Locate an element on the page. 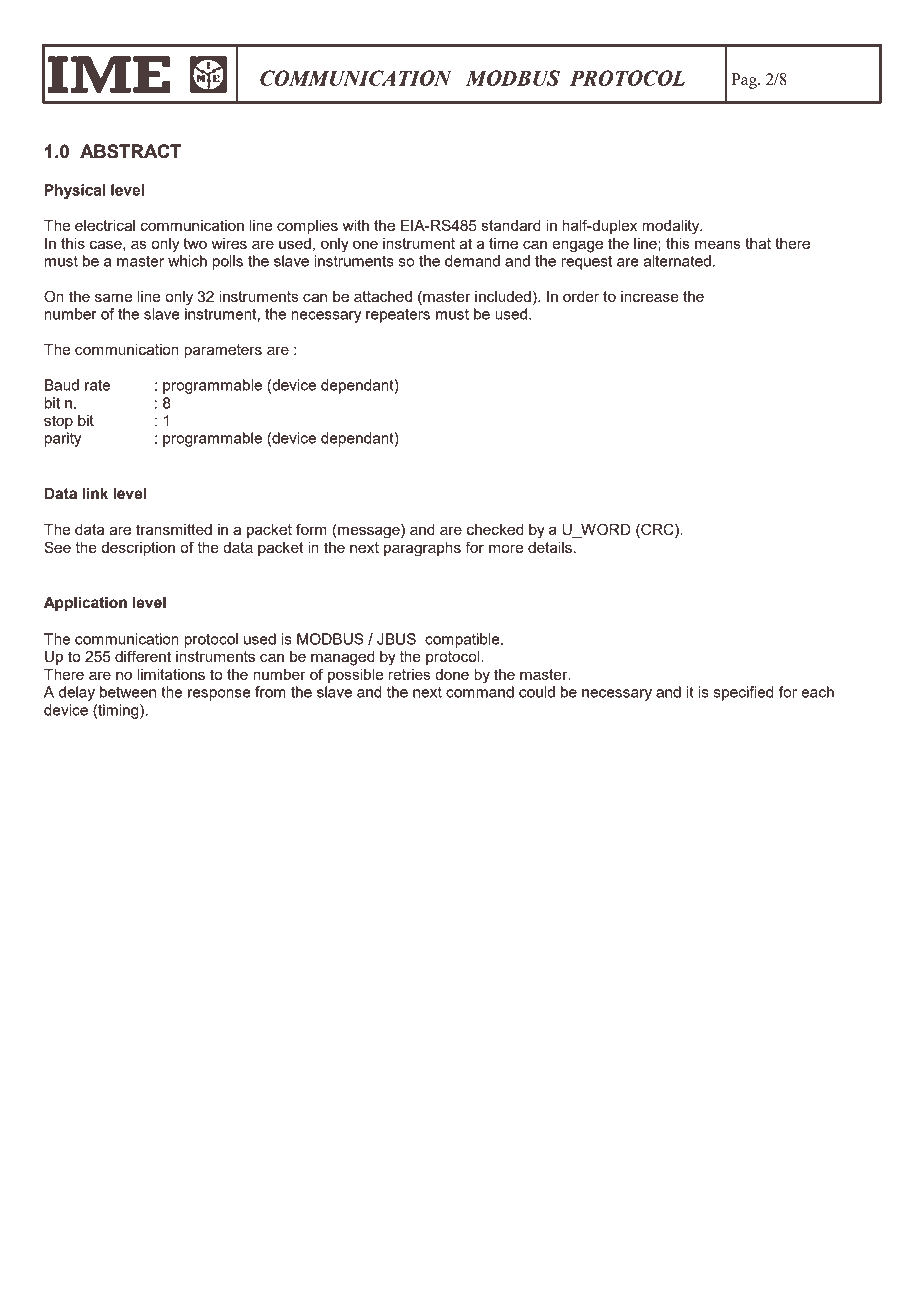 The image size is (924, 1308). increase is located at coordinates (650, 296).
